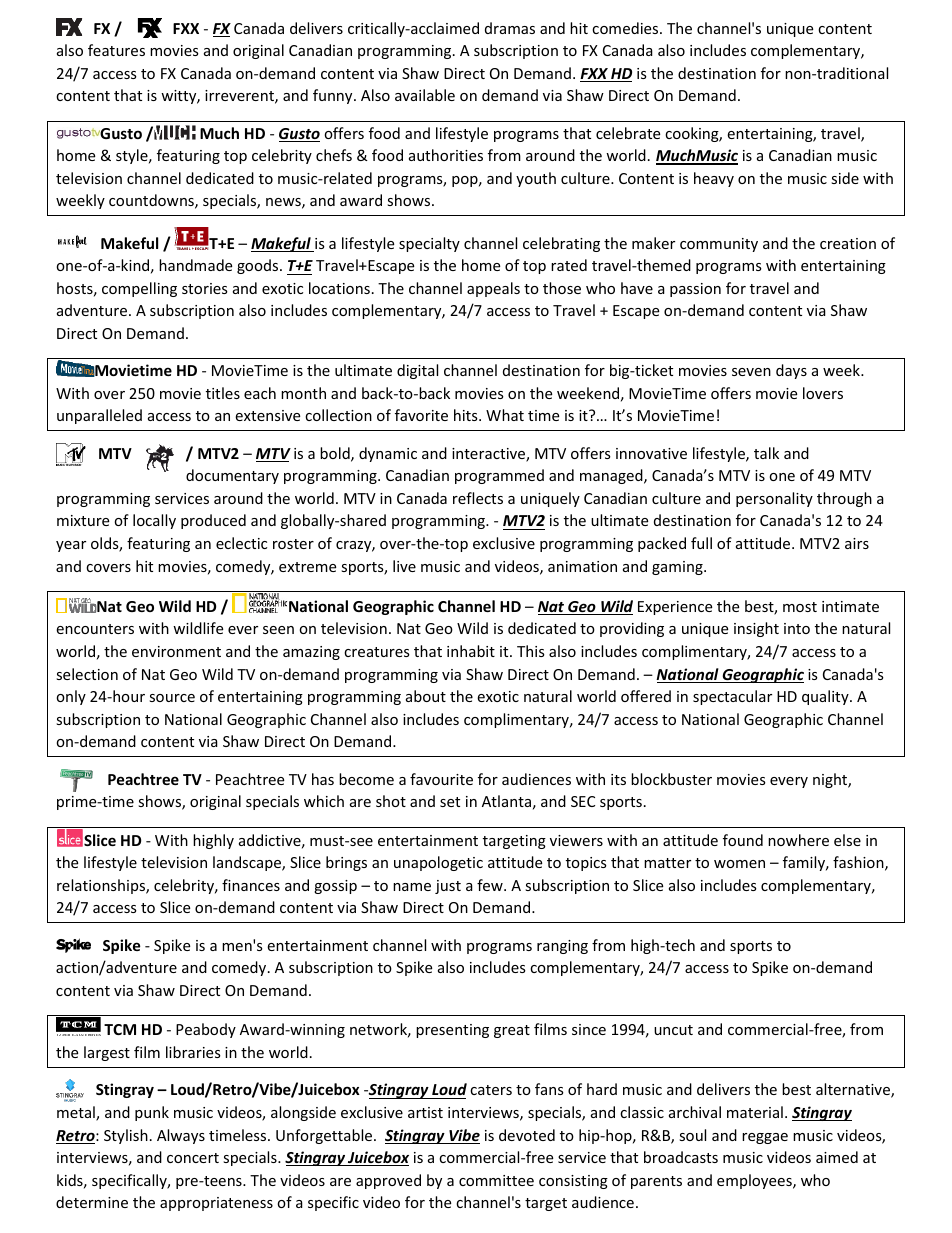  What do you see at coordinates (766, 453) in the screenshot?
I see `talk` at bounding box center [766, 453].
